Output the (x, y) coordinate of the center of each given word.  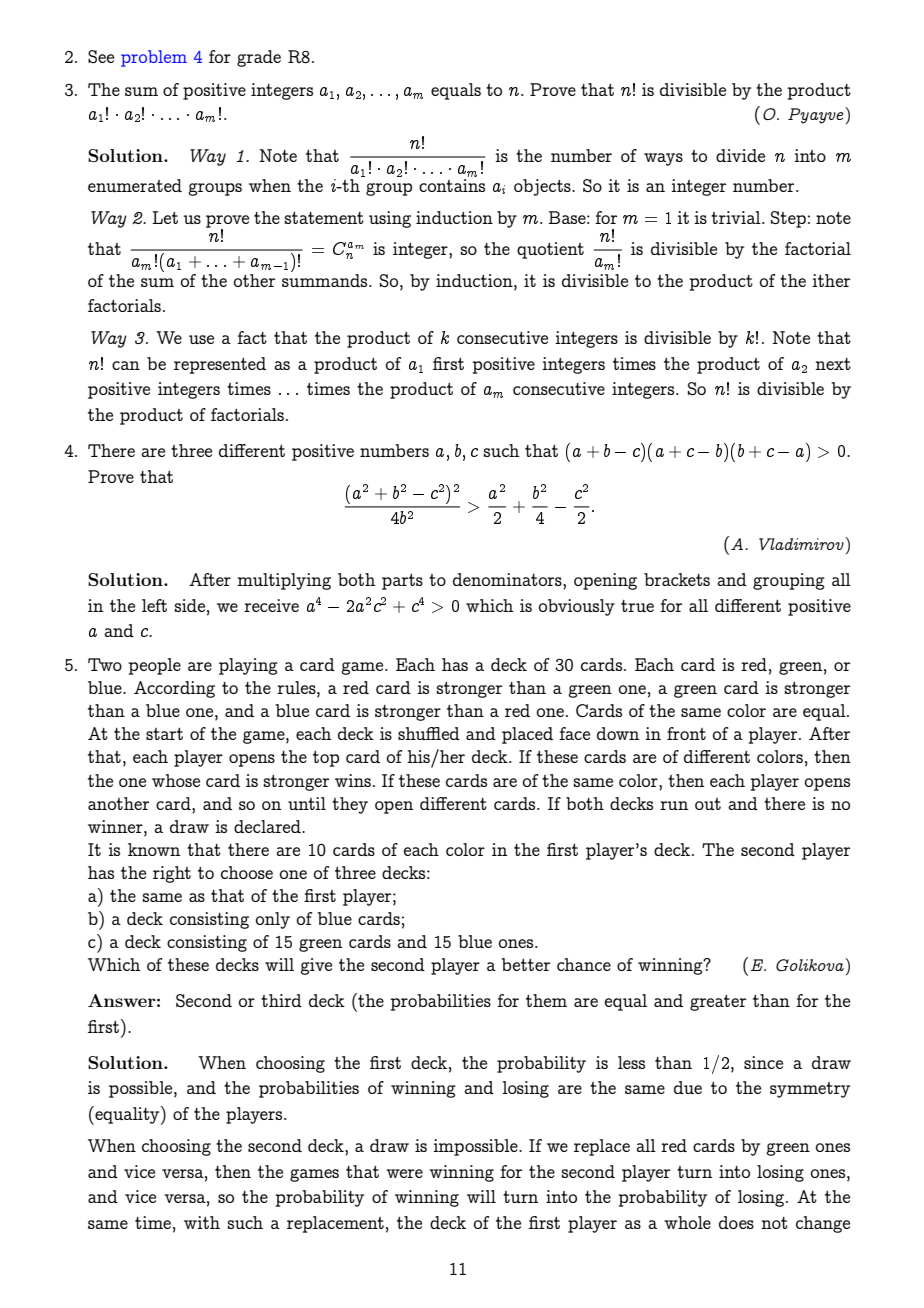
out (708, 804)
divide (740, 155)
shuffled (429, 733)
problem (154, 58)
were (404, 1173)
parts (402, 582)
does (736, 1222)
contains (452, 184)
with (202, 1222)
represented (220, 365)
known (154, 849)
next (833, 364)
